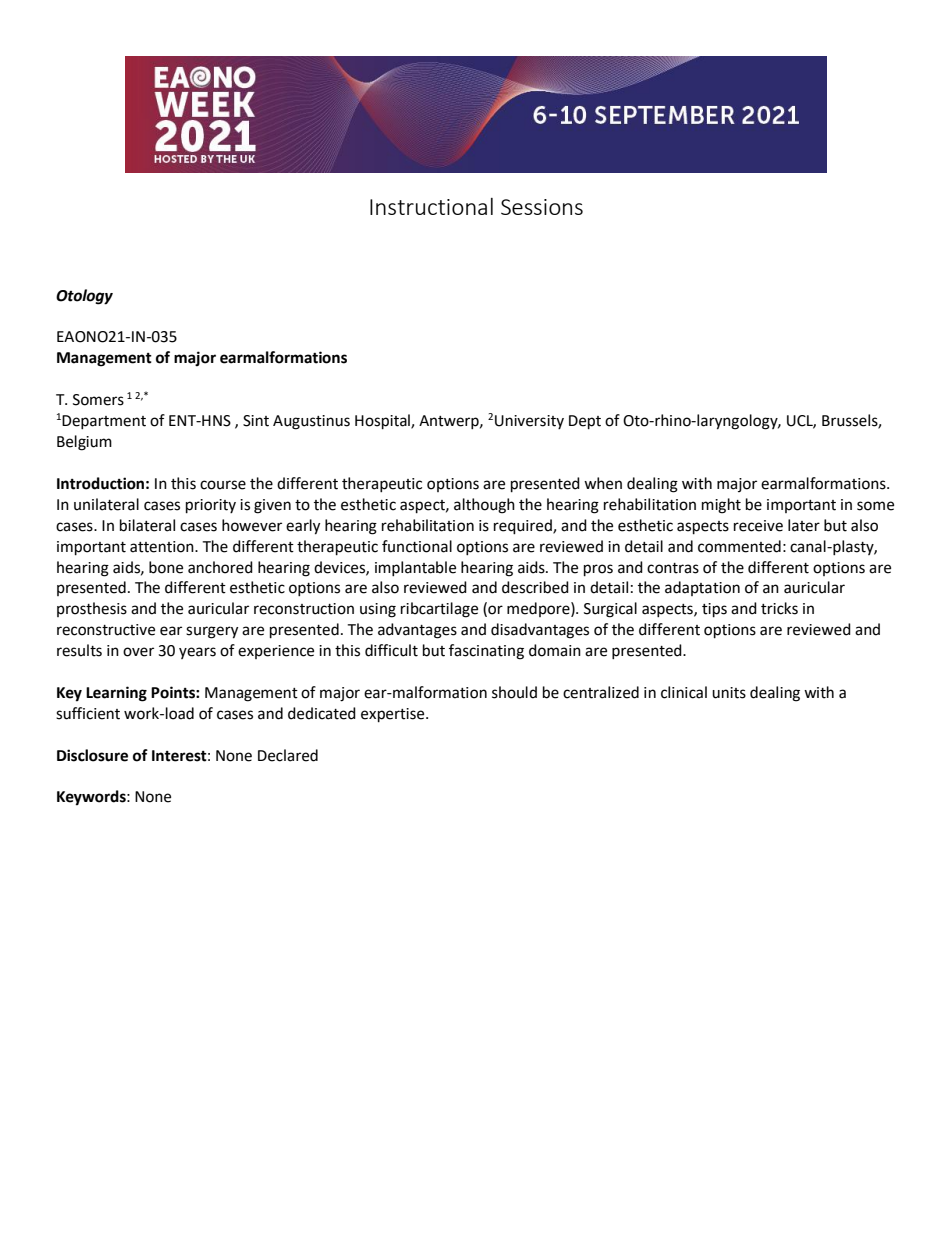  What do you see at coordinates (684, 692) in the screenshot?
I see `clinical` at bounding box center [684, 692].
